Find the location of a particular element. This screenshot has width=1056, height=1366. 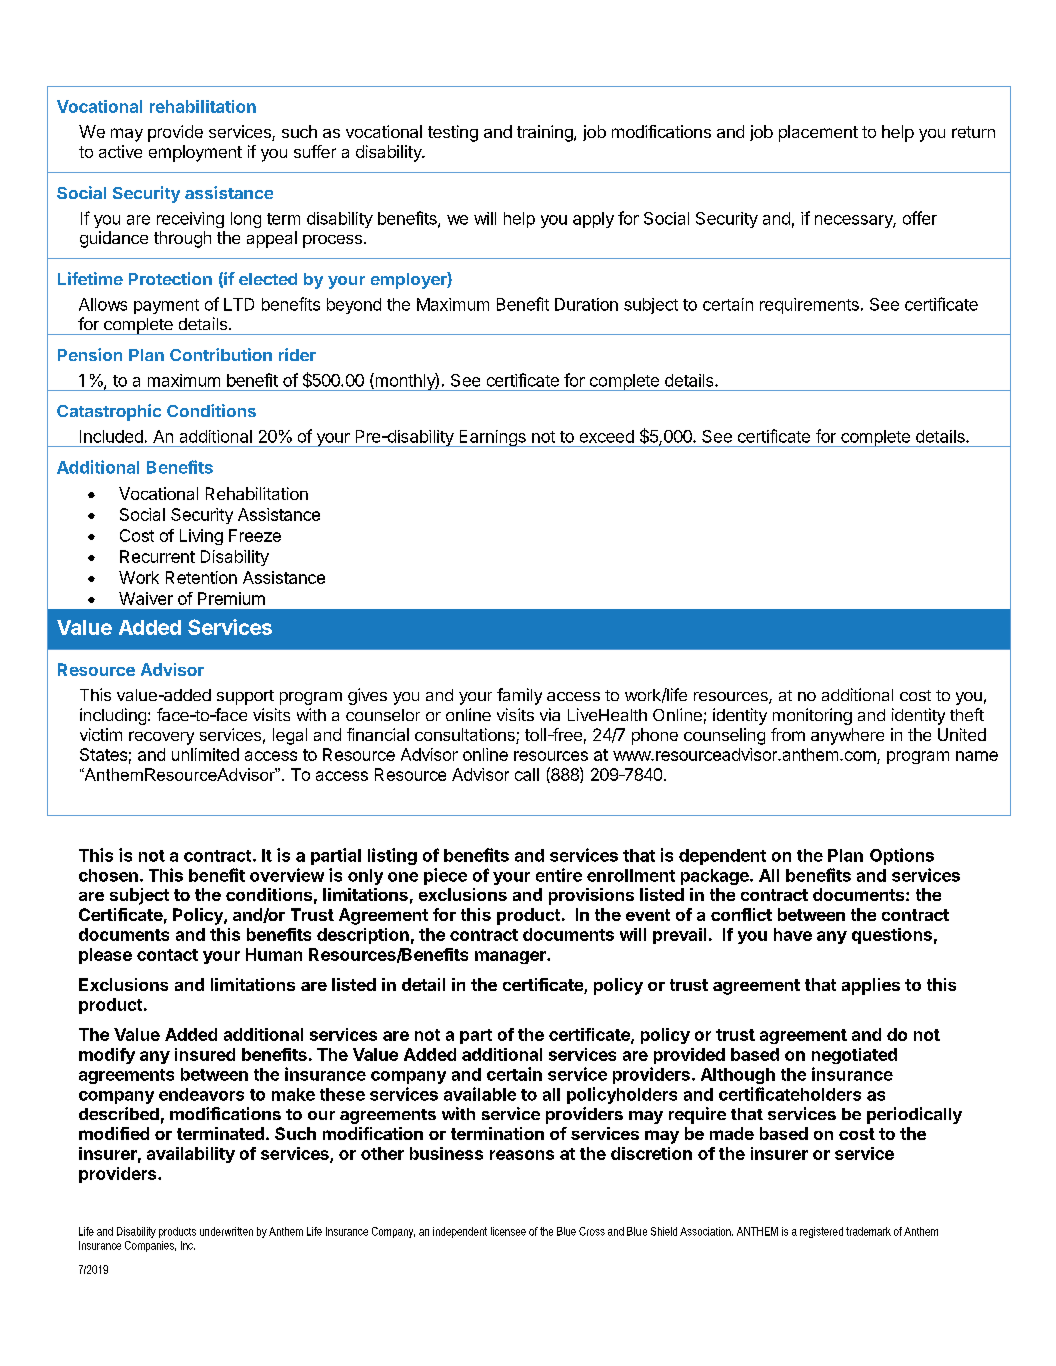

unlimited is located at coordinates (205, 754).
